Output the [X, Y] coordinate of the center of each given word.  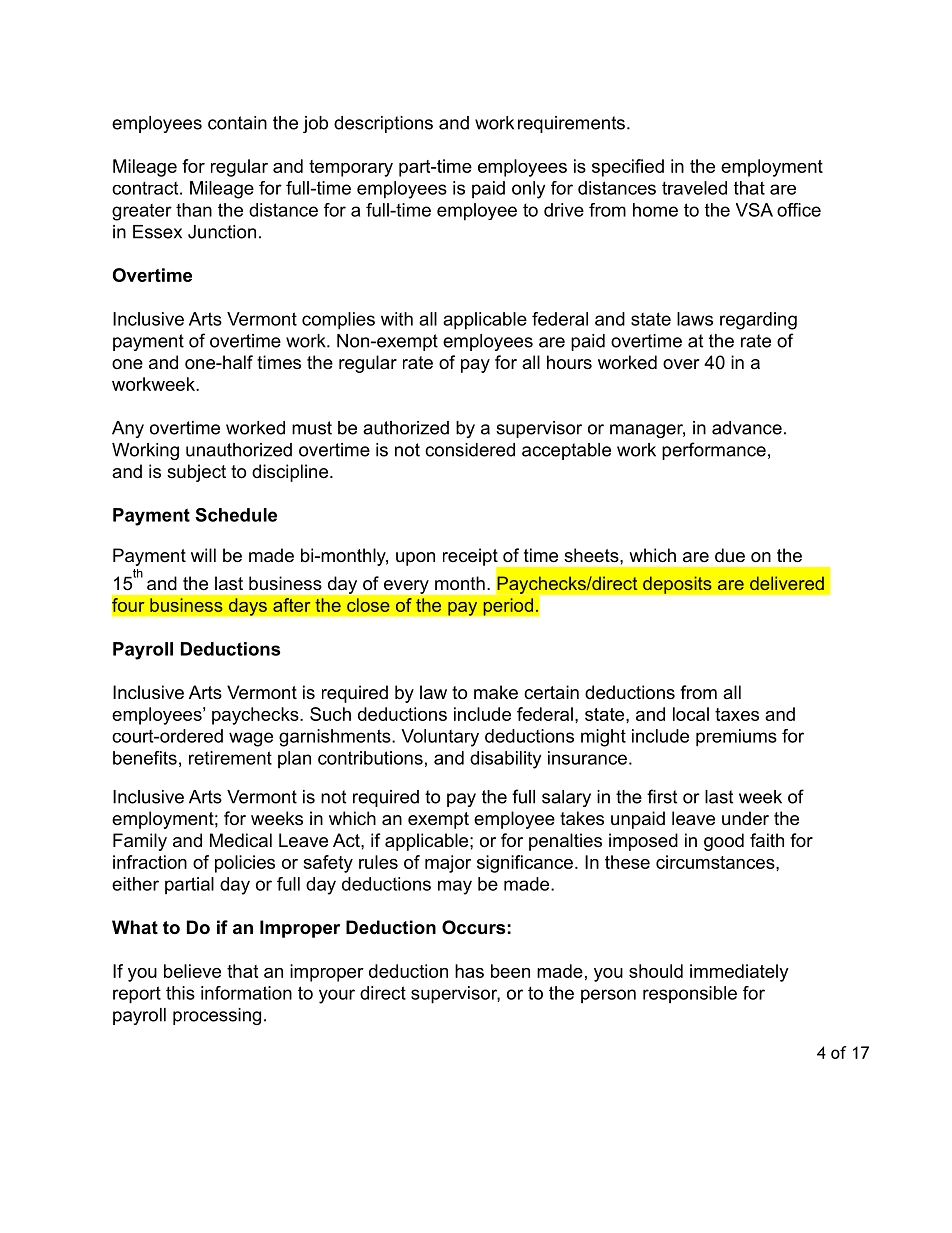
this [180, 993]
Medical [241, 840]
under [745, 818]
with [397, 319]
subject [196, 473]
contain [237, 123]
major [448, 864]
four [128, 605]
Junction [222, 232]
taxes [737, 714]
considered [470, 450]
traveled [694, 188]
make [496, 692]
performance [714, 451]
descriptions [383, 124]
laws [695, 319]
